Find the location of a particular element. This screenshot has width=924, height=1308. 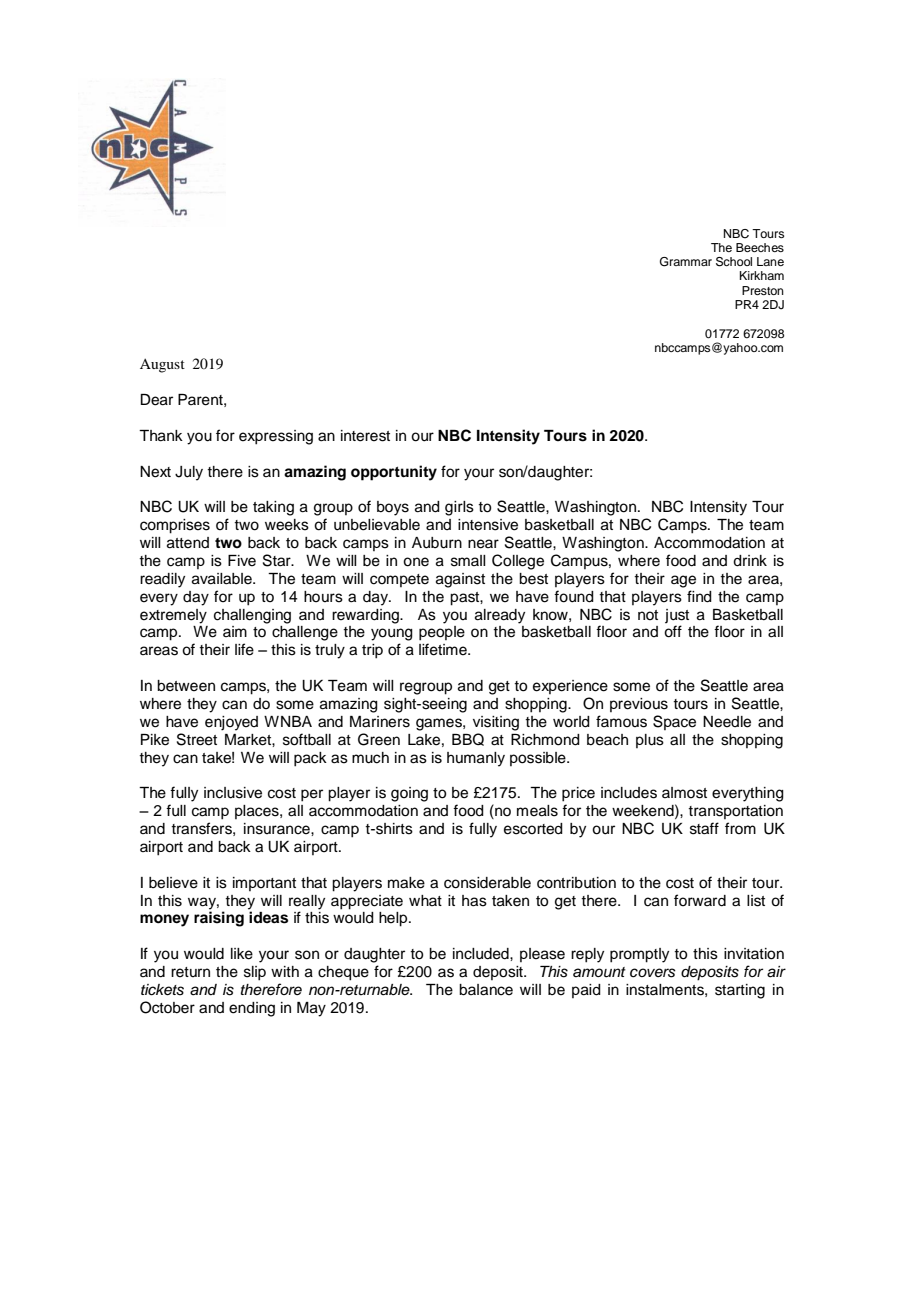

insurance is located at coordinates (278, 829).
